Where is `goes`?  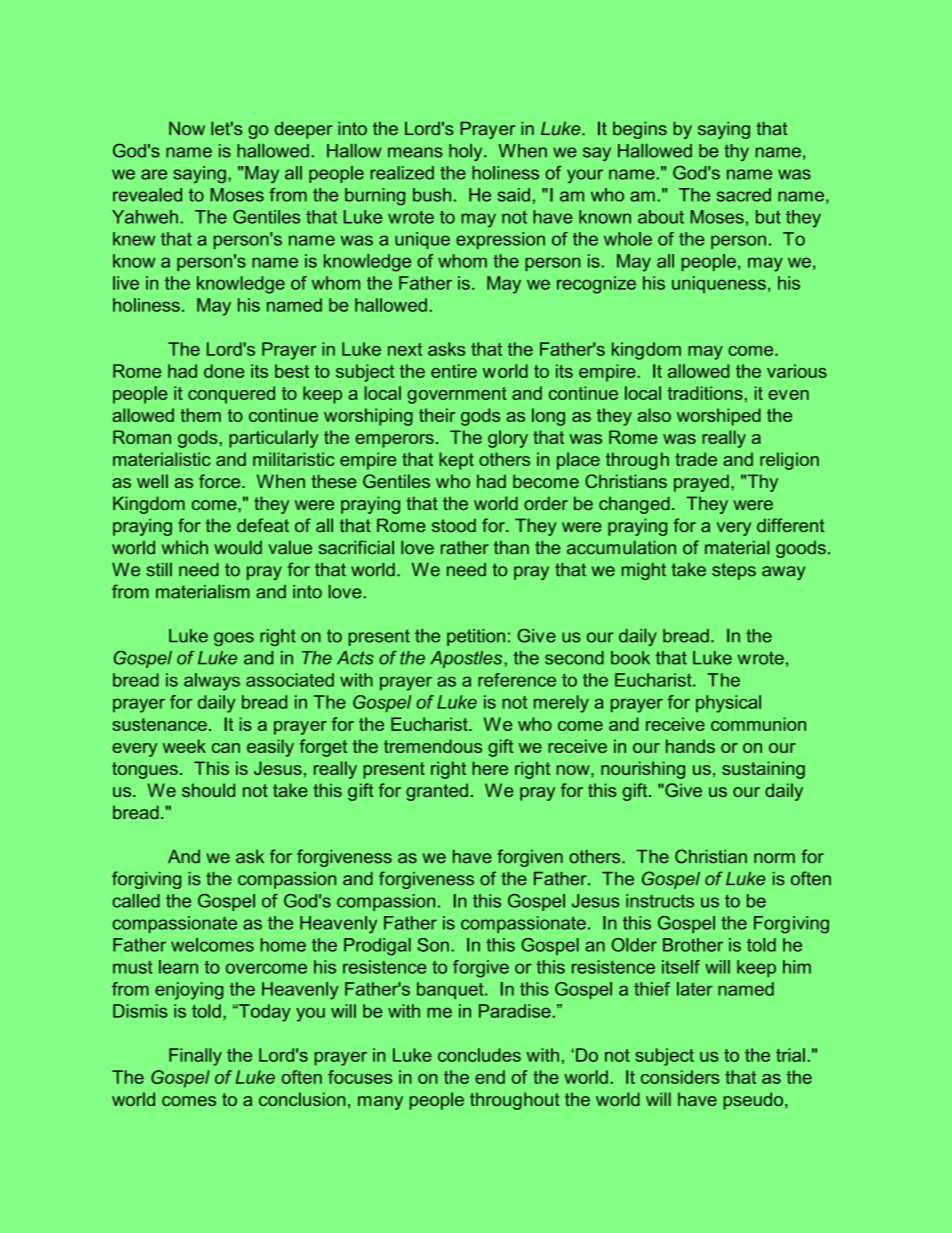 goes is located at coordinates (234, 639).
